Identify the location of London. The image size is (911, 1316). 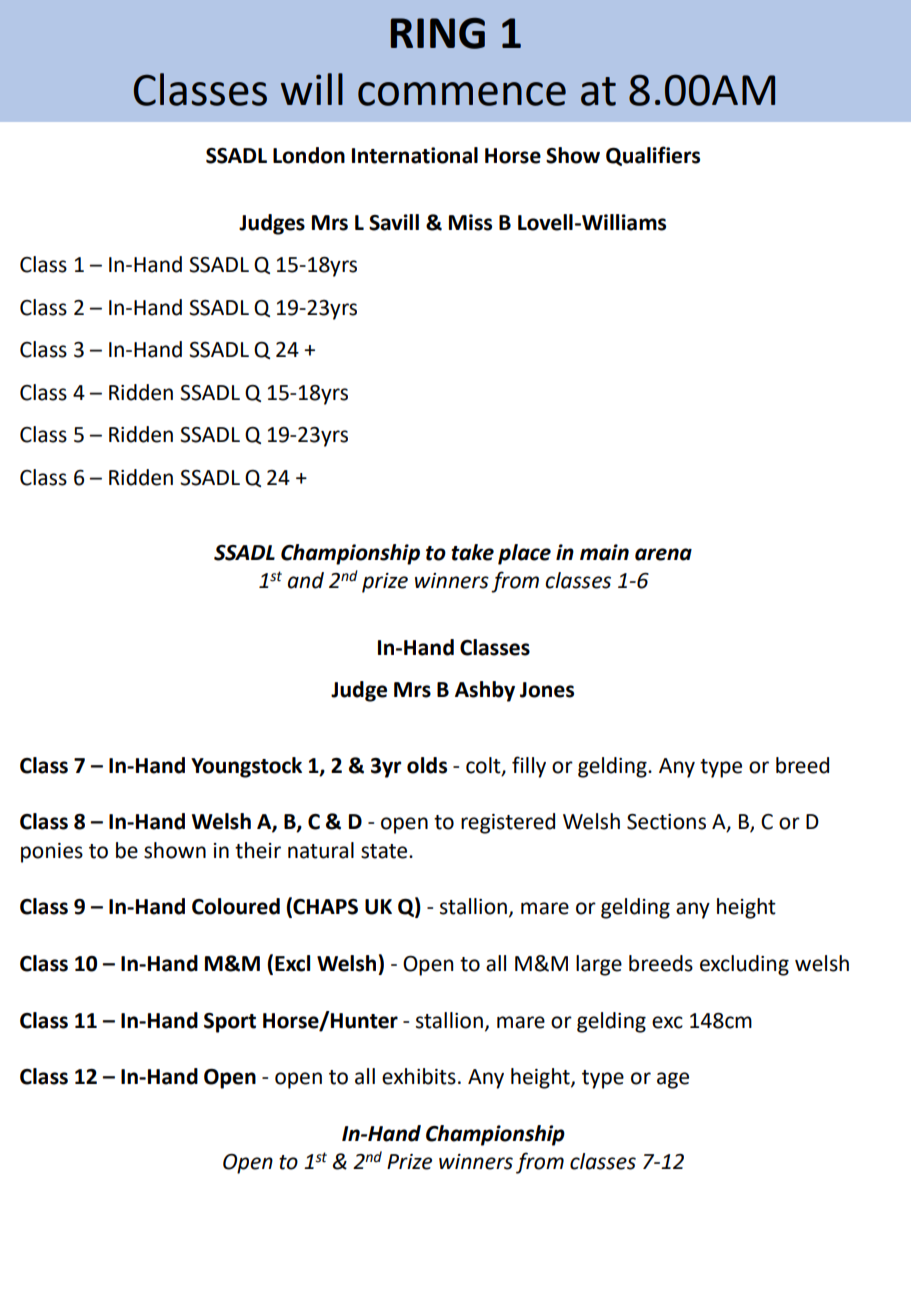
(309, 155).
